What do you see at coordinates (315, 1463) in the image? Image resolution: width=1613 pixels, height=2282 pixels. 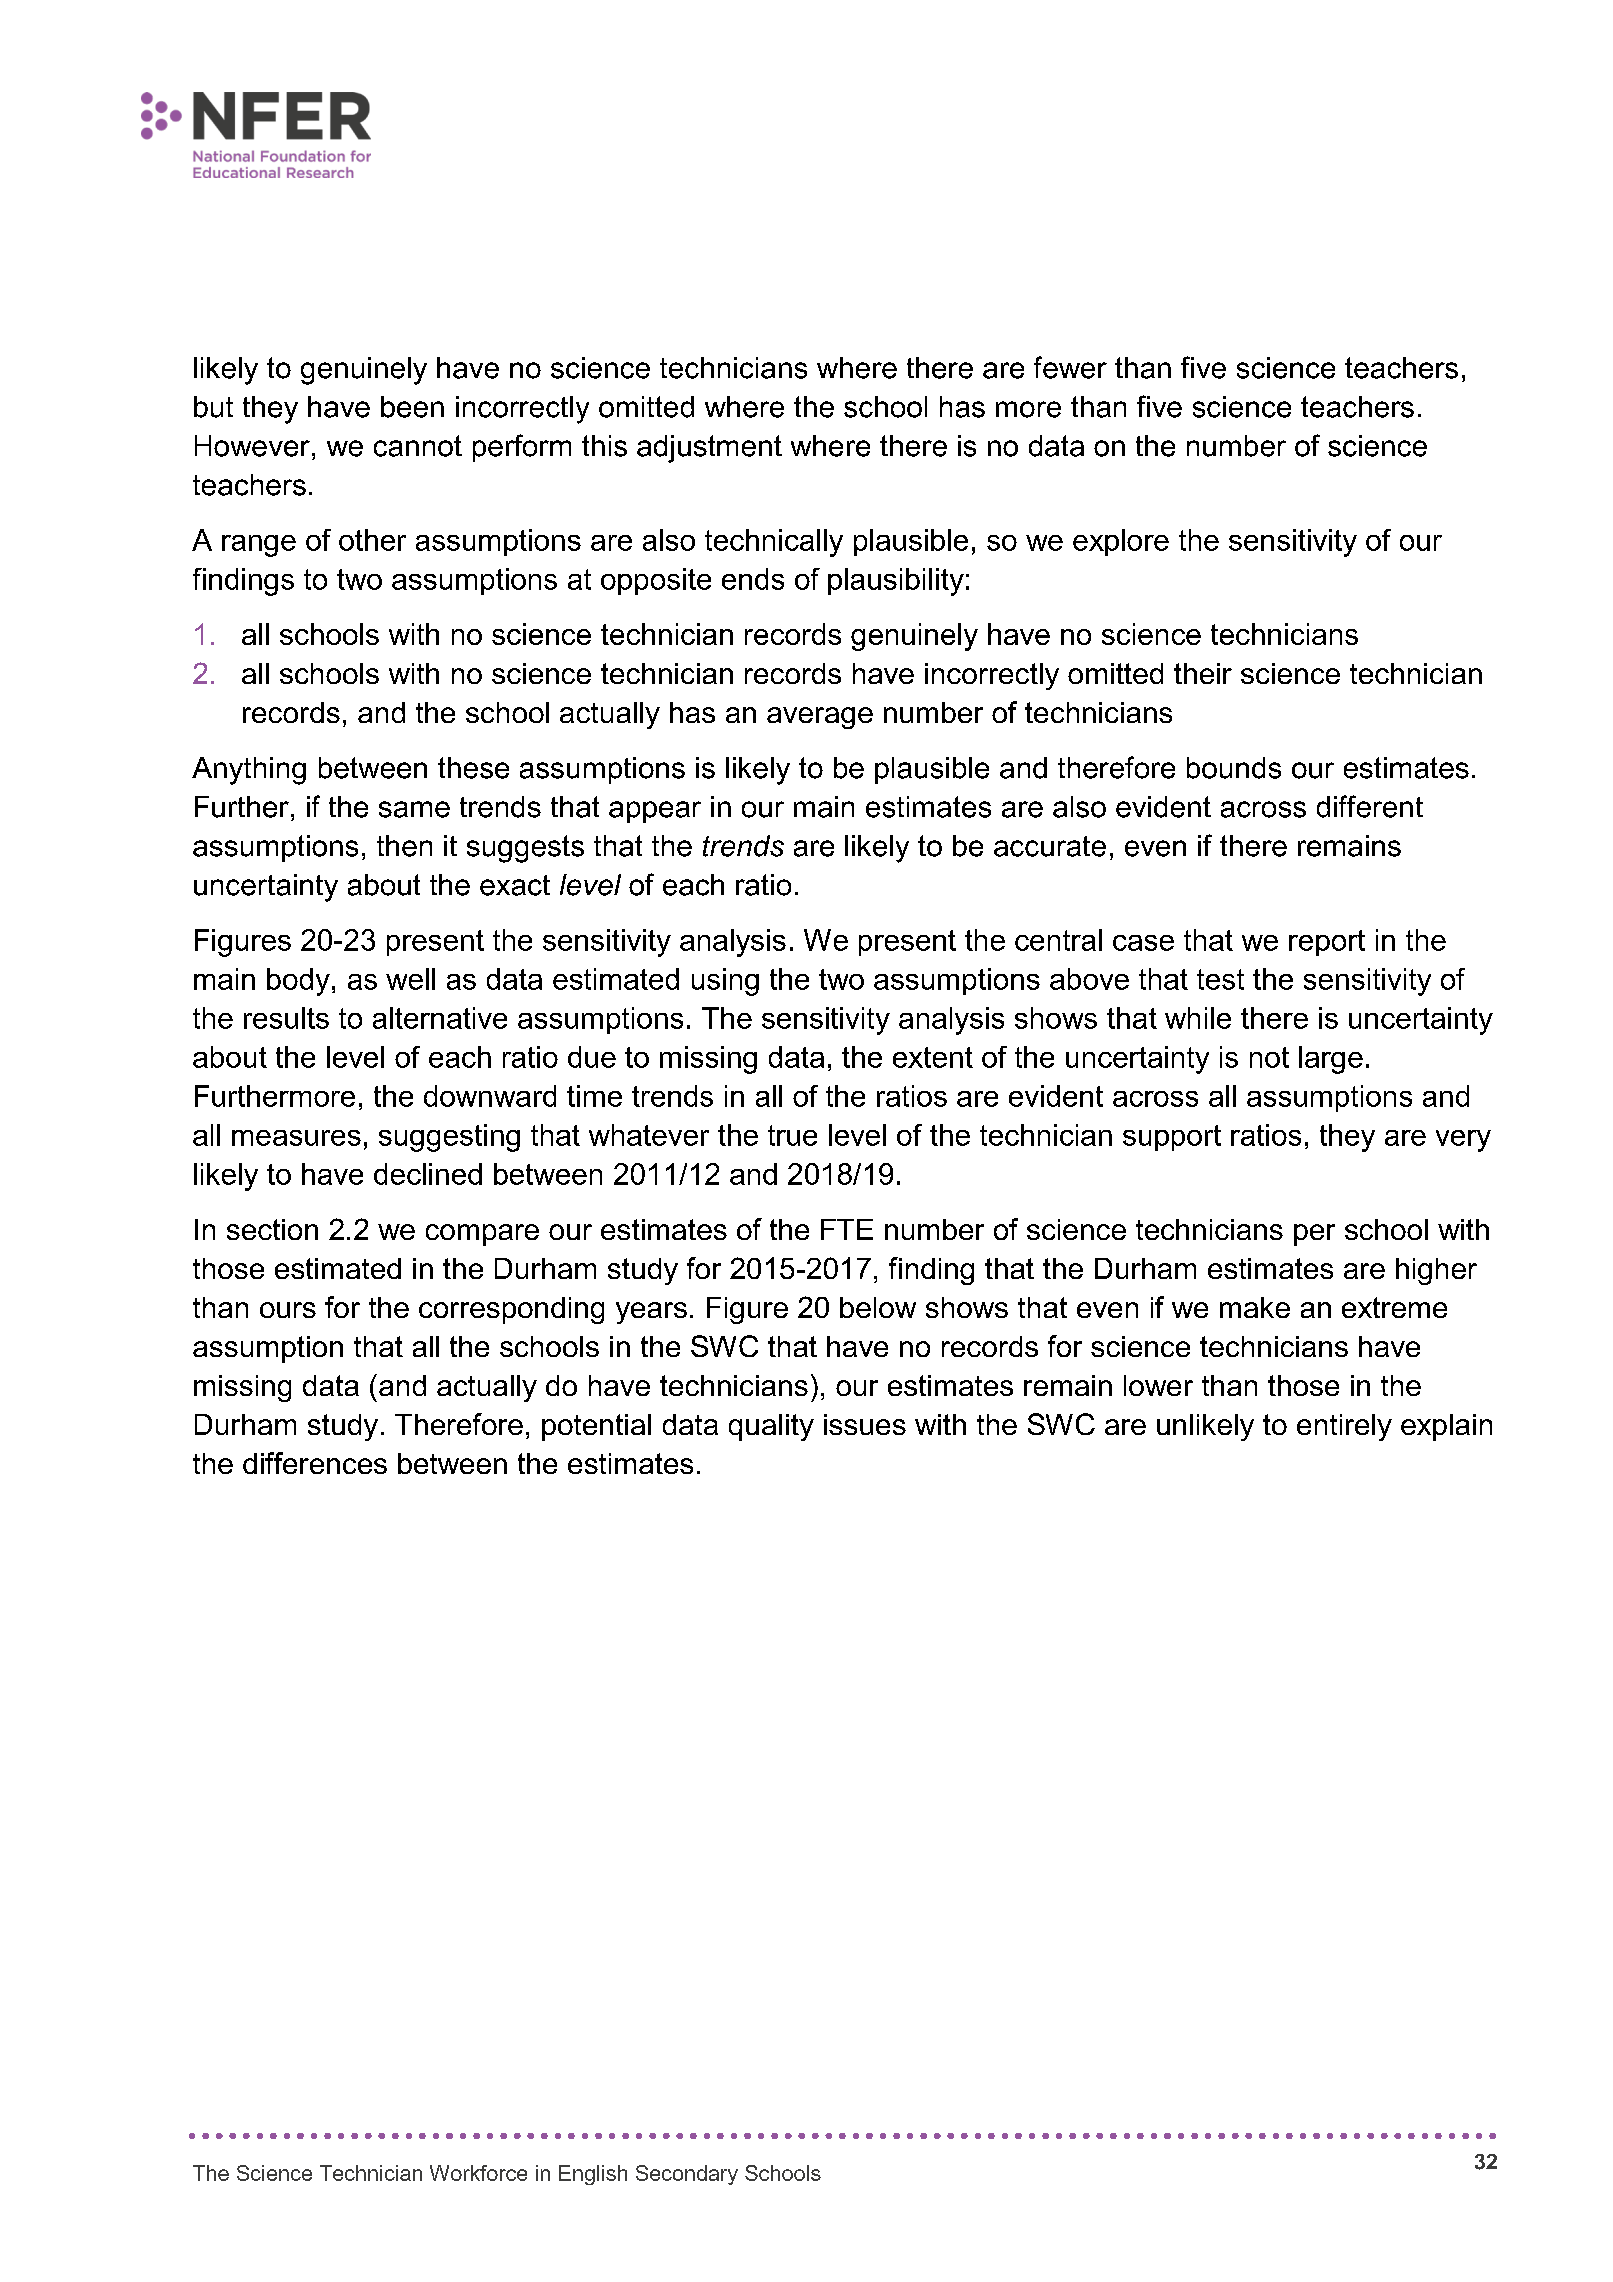 I see `differences` at bounding box center [315, 1463].
